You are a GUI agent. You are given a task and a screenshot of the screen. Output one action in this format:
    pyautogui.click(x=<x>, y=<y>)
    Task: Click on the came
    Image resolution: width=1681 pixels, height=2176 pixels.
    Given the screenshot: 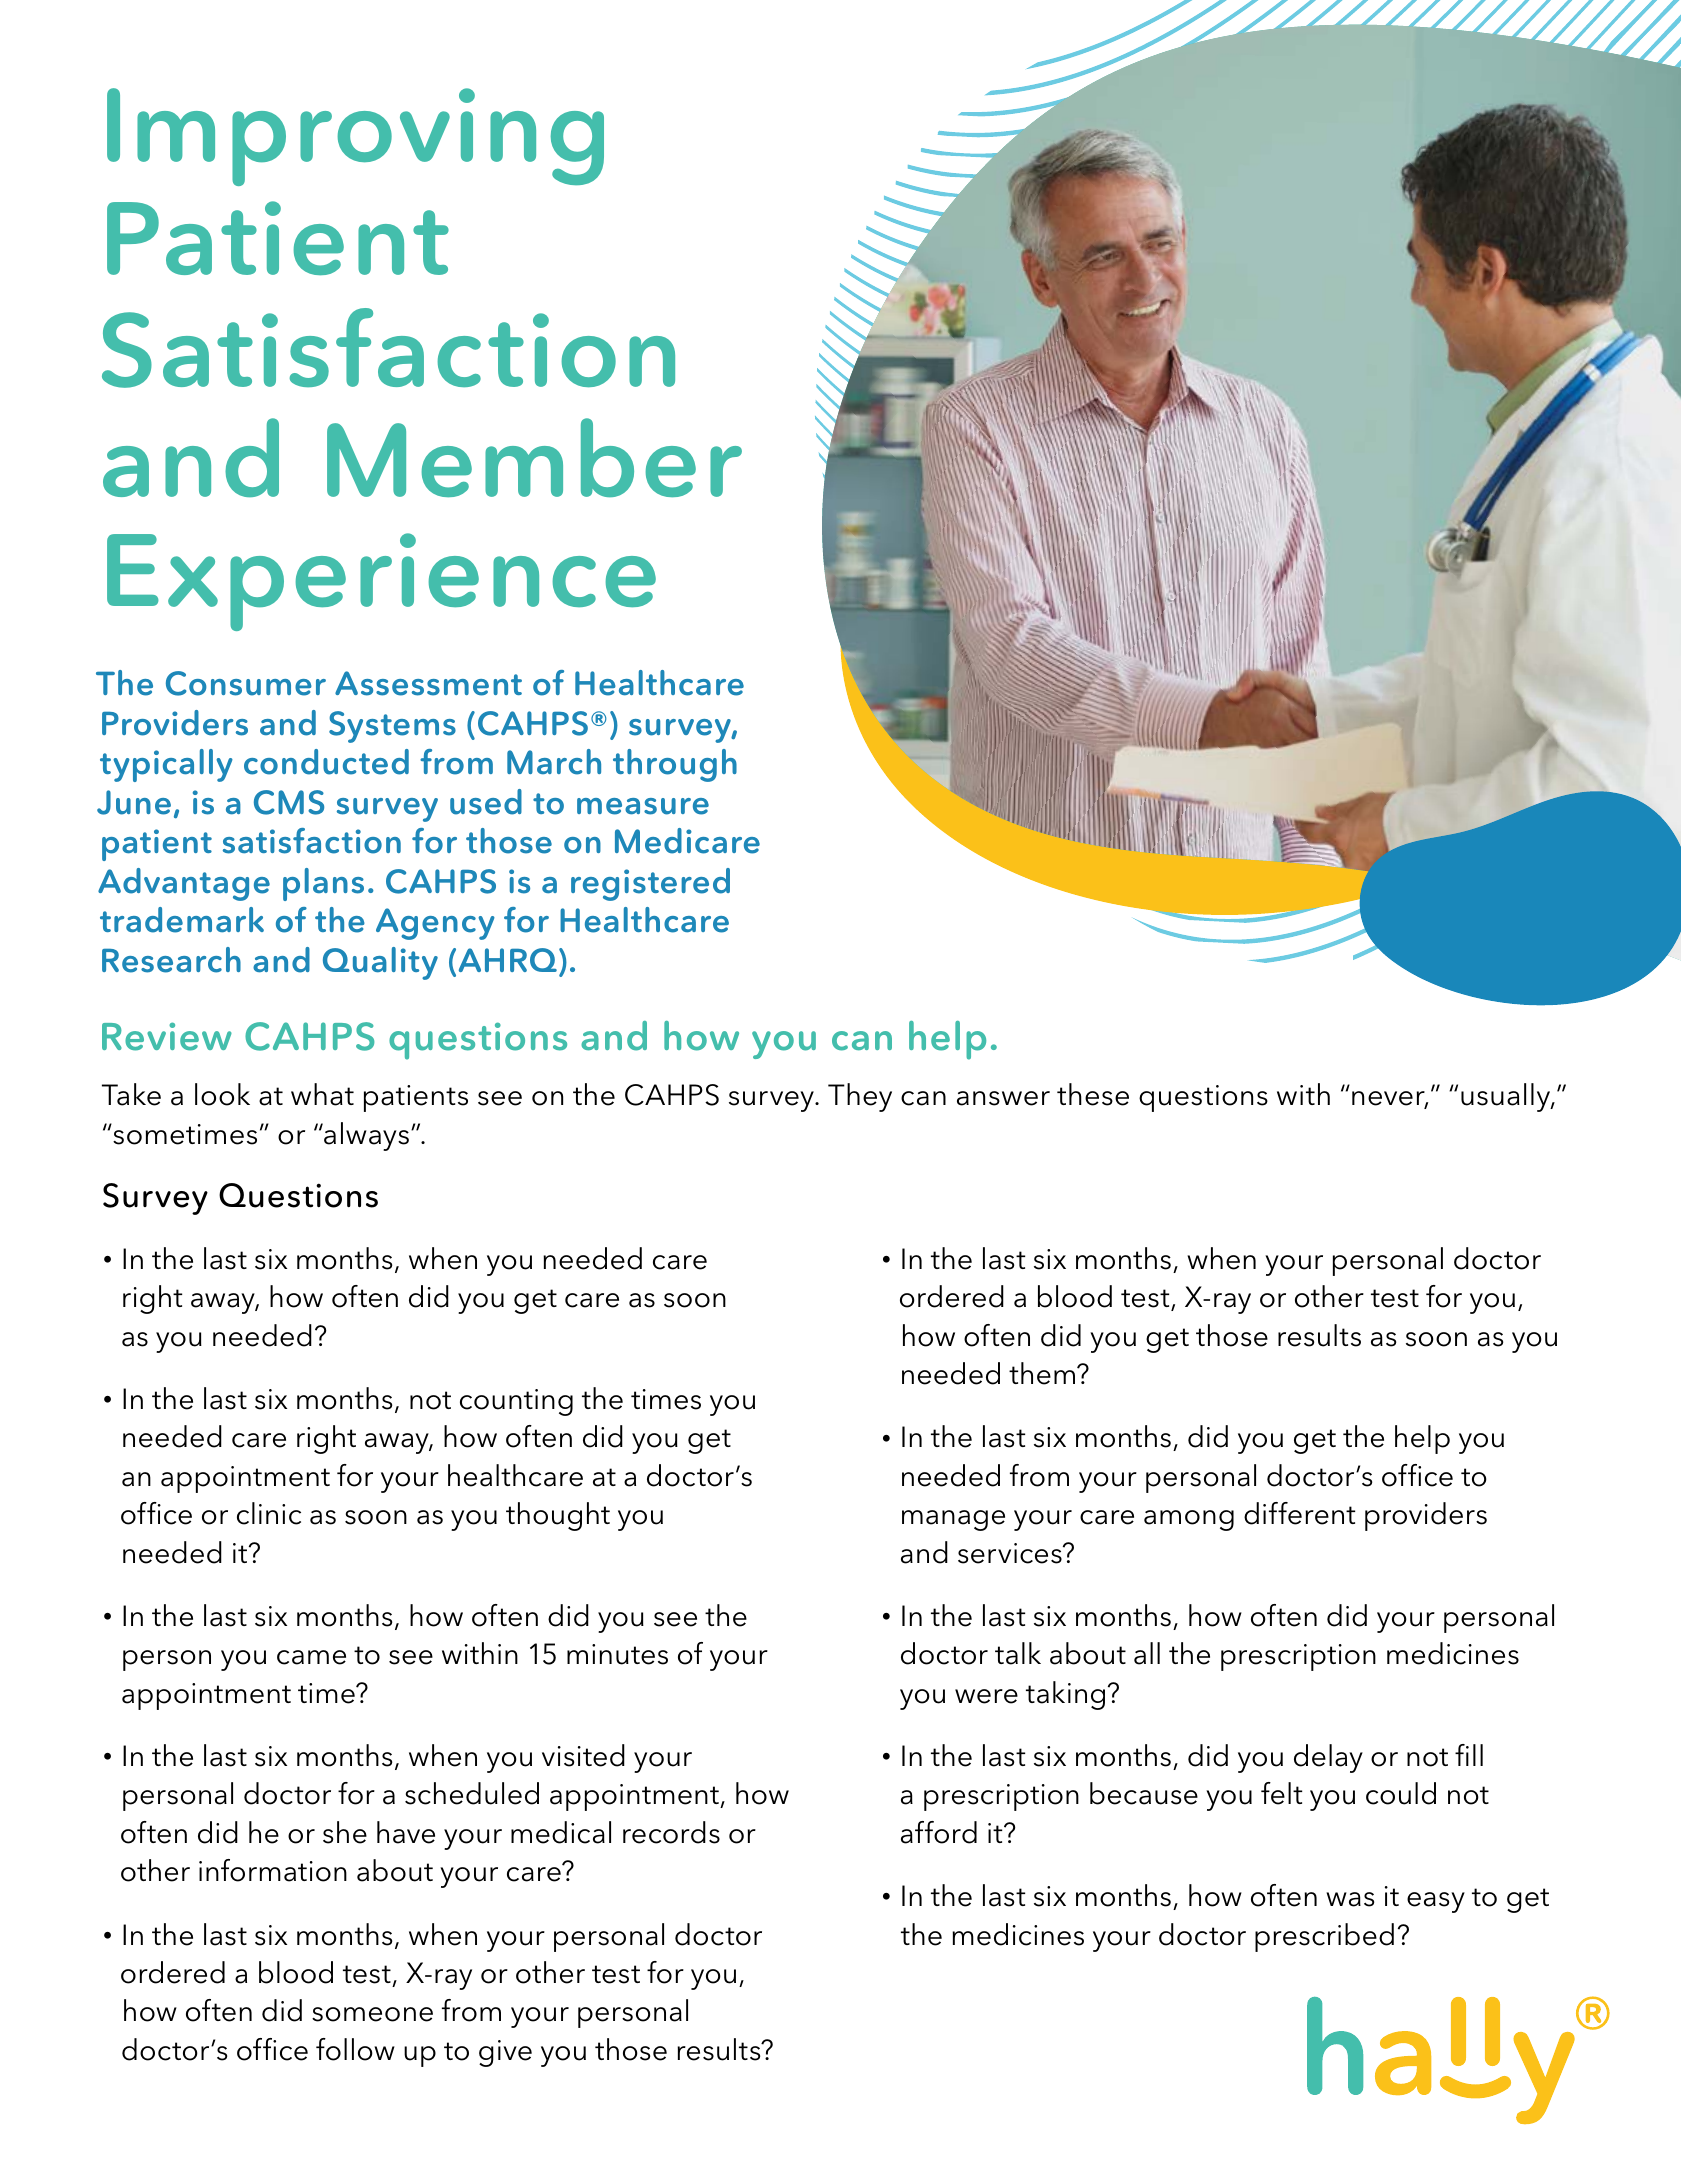 What is the action you would take?
    pyautogui.click(x=311, y=1657)
